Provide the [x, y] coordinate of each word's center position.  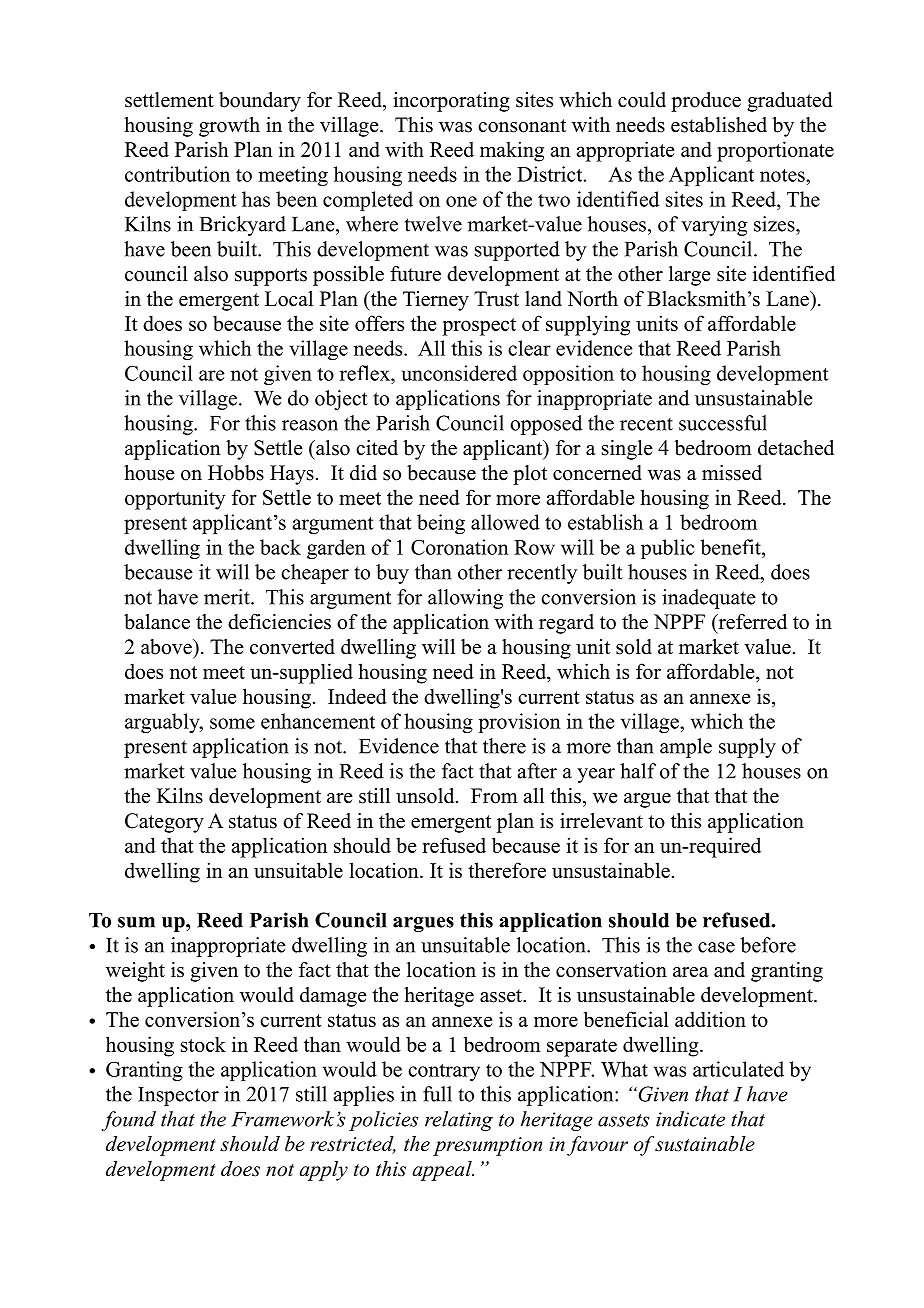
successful [723, 423]
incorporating [451, 102]
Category [164, 823]
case [716, 947]
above [167, 647]
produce [706, 102]
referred [751, 622]
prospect [479, 327]
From [494, 796]
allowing [465, 599]
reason [310, 425]
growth [229, 127]
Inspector [178, 1096]
